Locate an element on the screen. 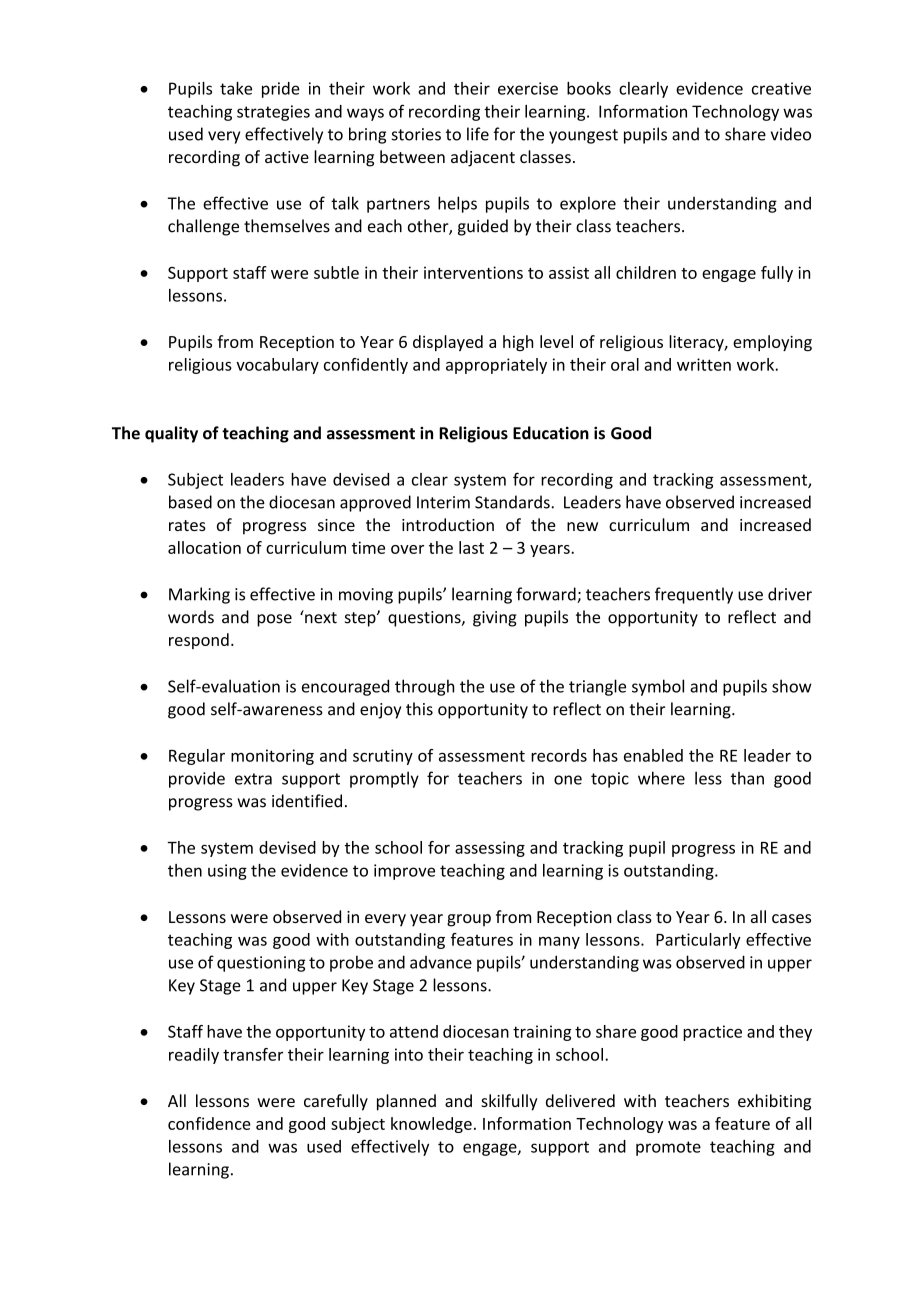 This screenshot has height=1308, width=924. strategies is located at coordinates (273, 113).
